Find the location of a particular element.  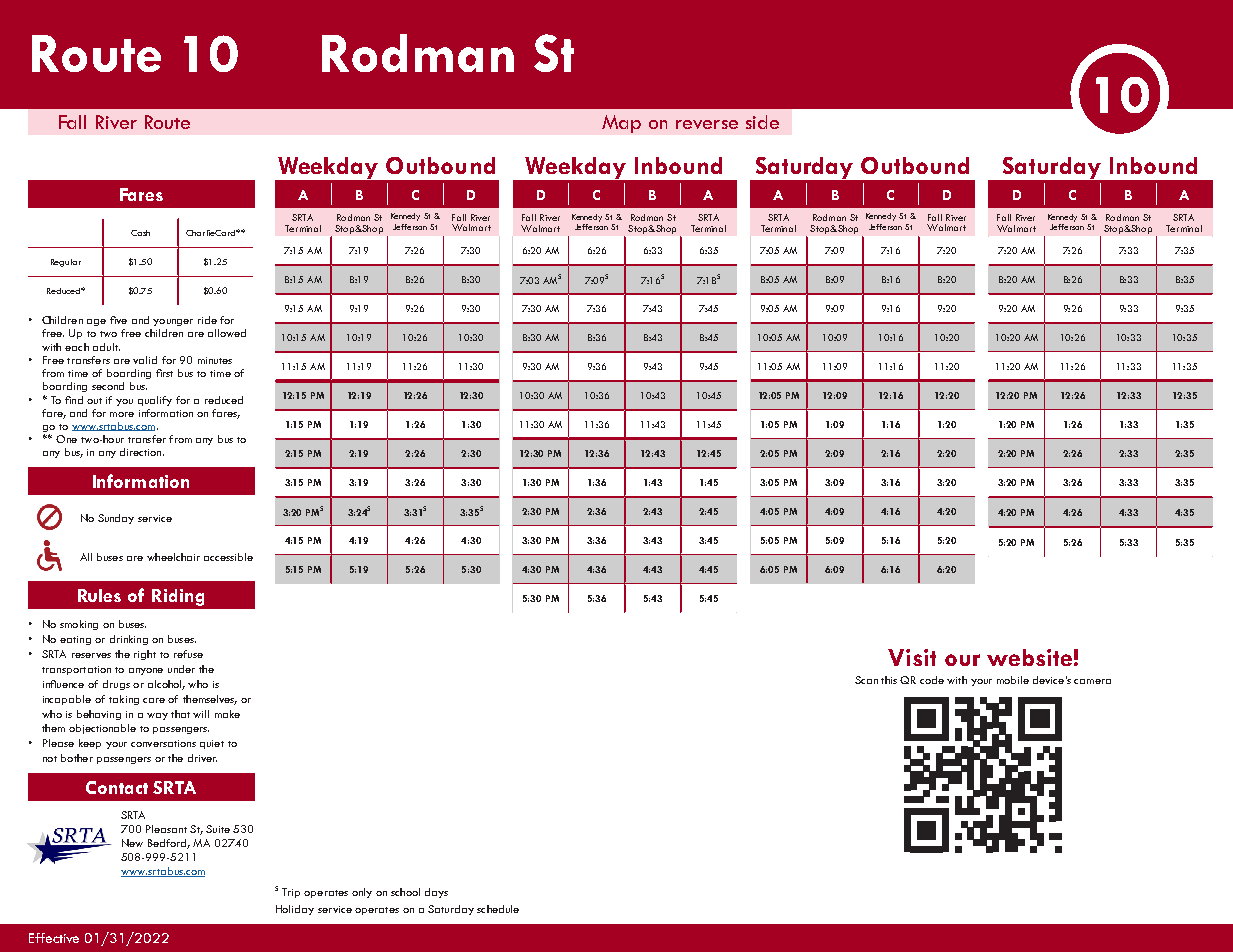

website is located at coordinates (1029, 657).
